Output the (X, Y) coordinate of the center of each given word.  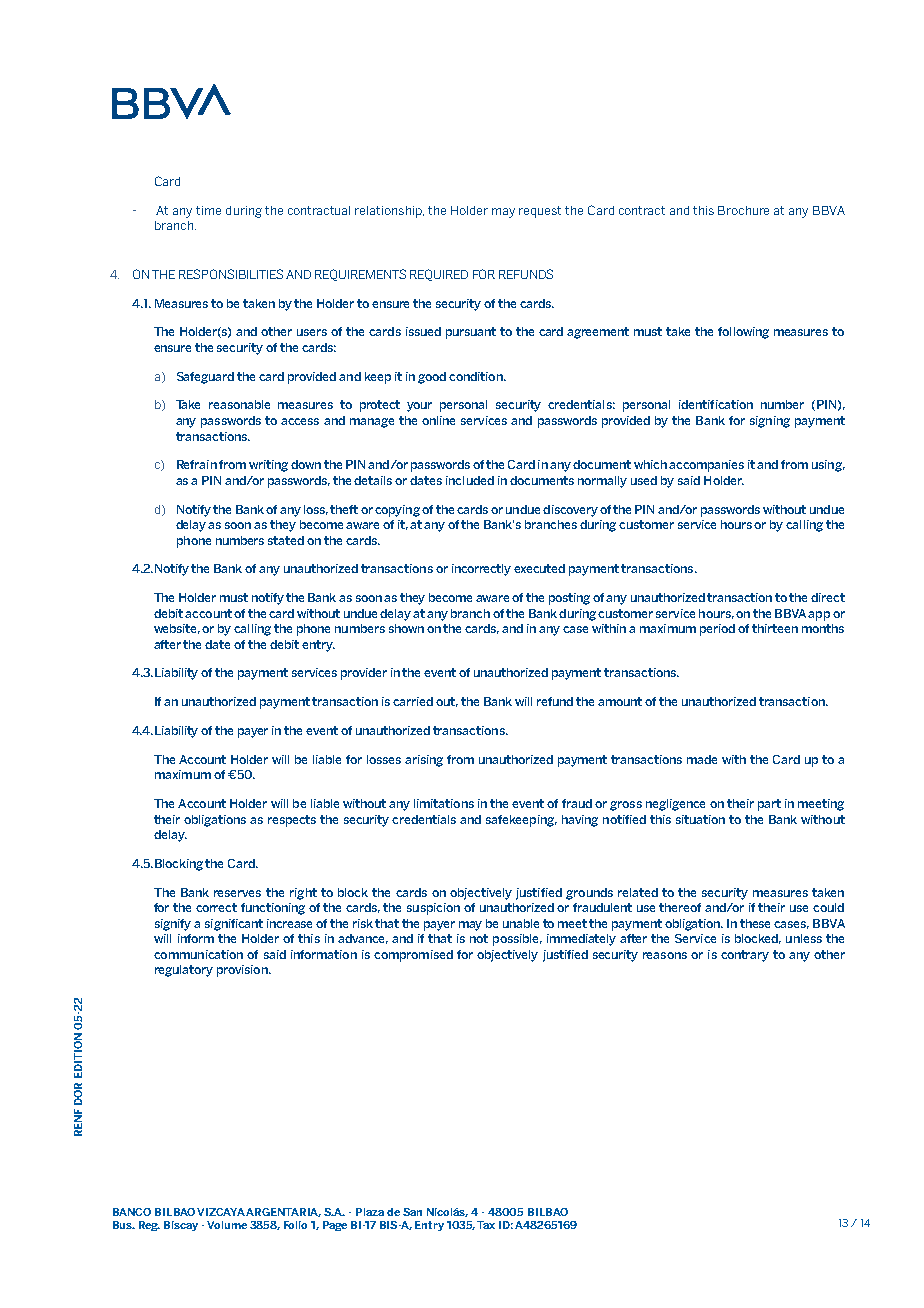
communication (198, 954)
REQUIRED (439, 275)
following (743, 333)
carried (413, 701)
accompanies (706, 466)
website (177, 629)
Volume (227, 1225)
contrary (745, 956)
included (470, 480)
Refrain (197, 464)
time (208, 210)
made (702, 759)
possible (517, 940)
